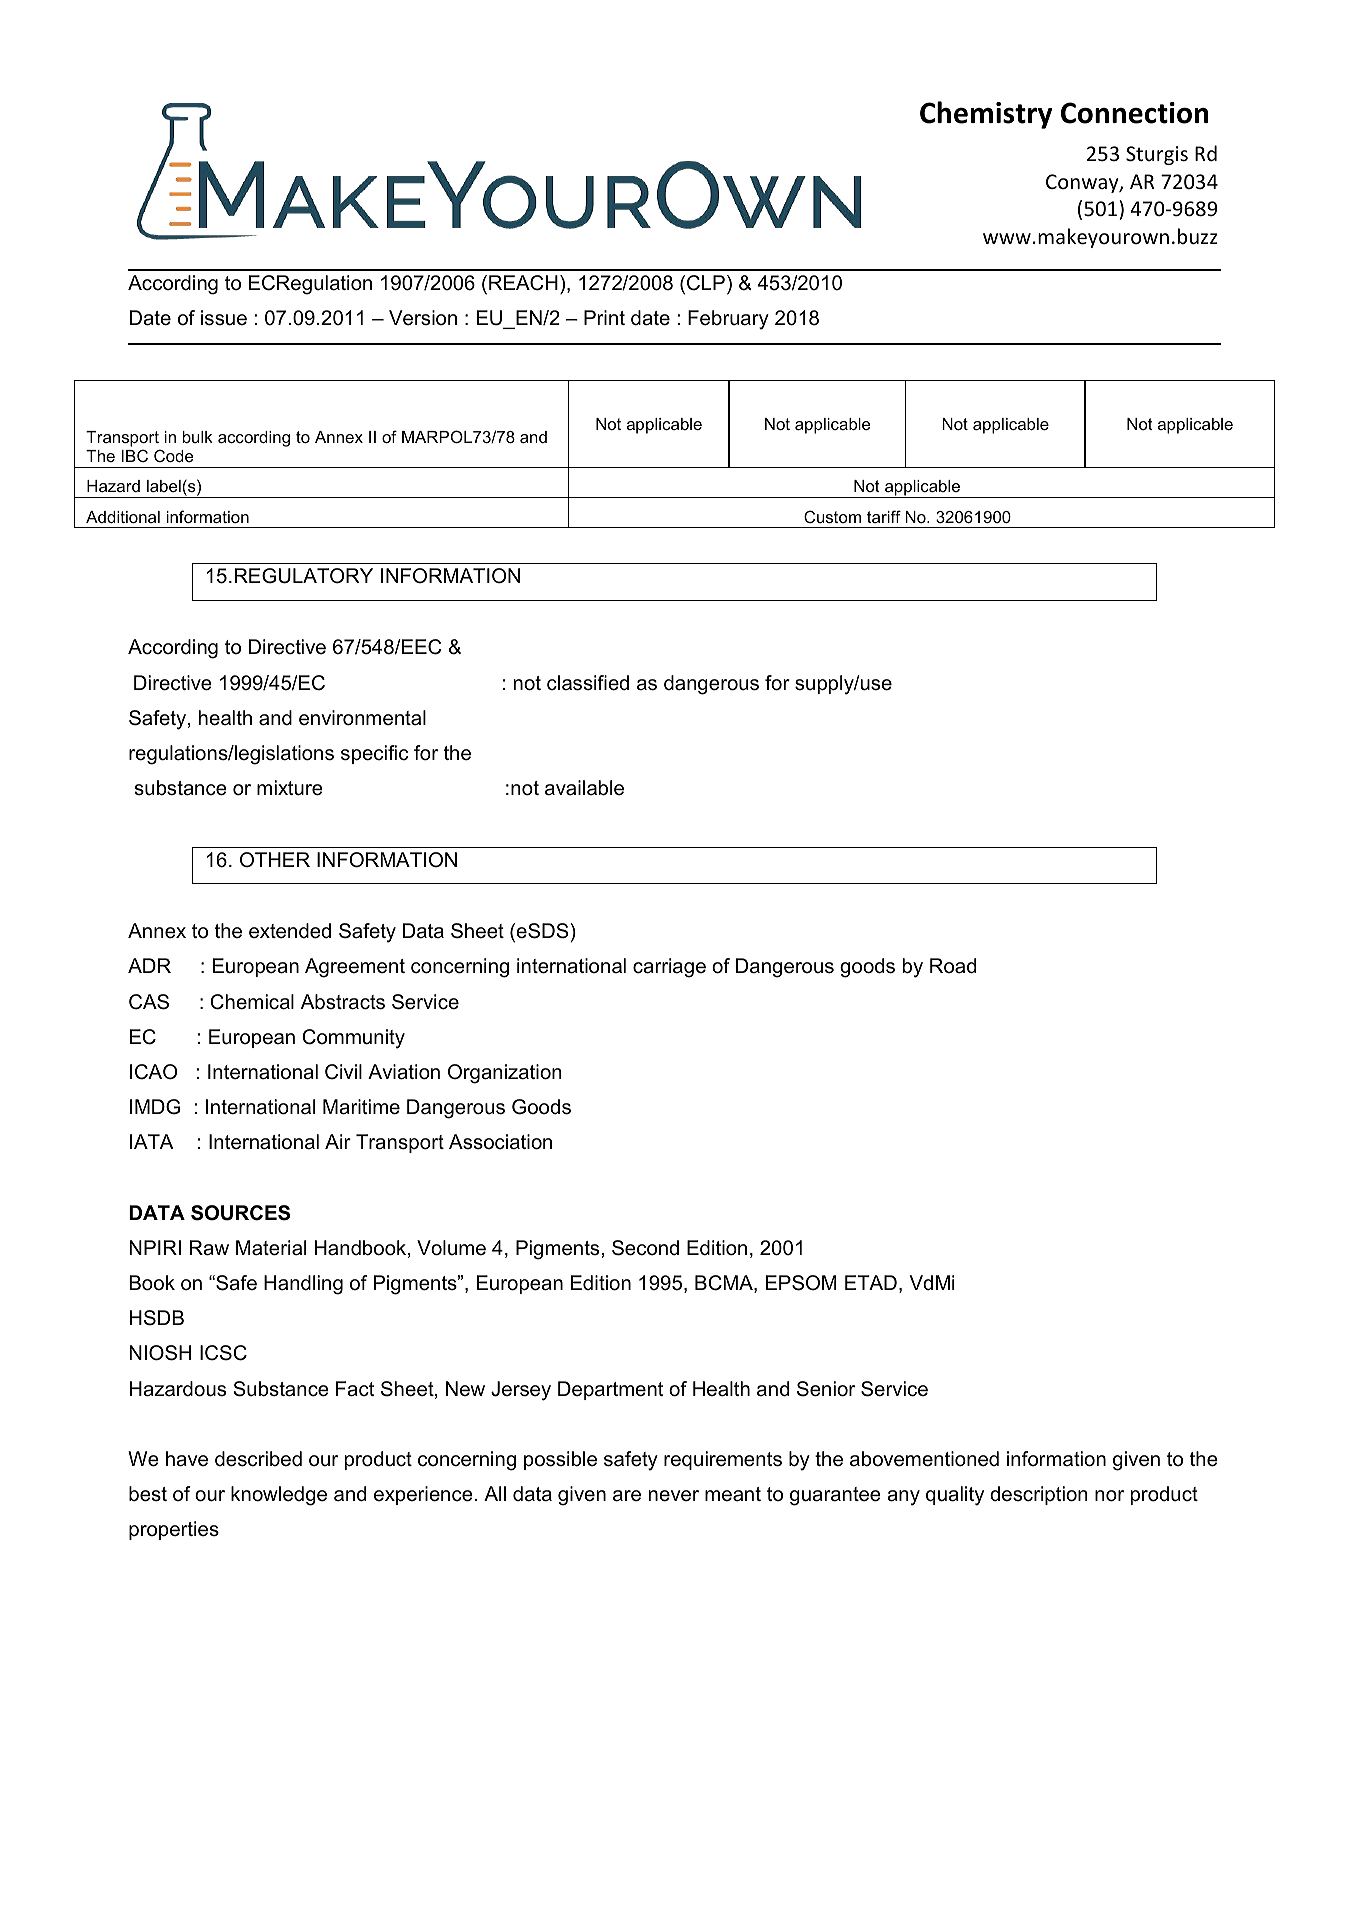 The image size is (1349, 1908). I want to click on SOURCES, so click(240, 1213).
